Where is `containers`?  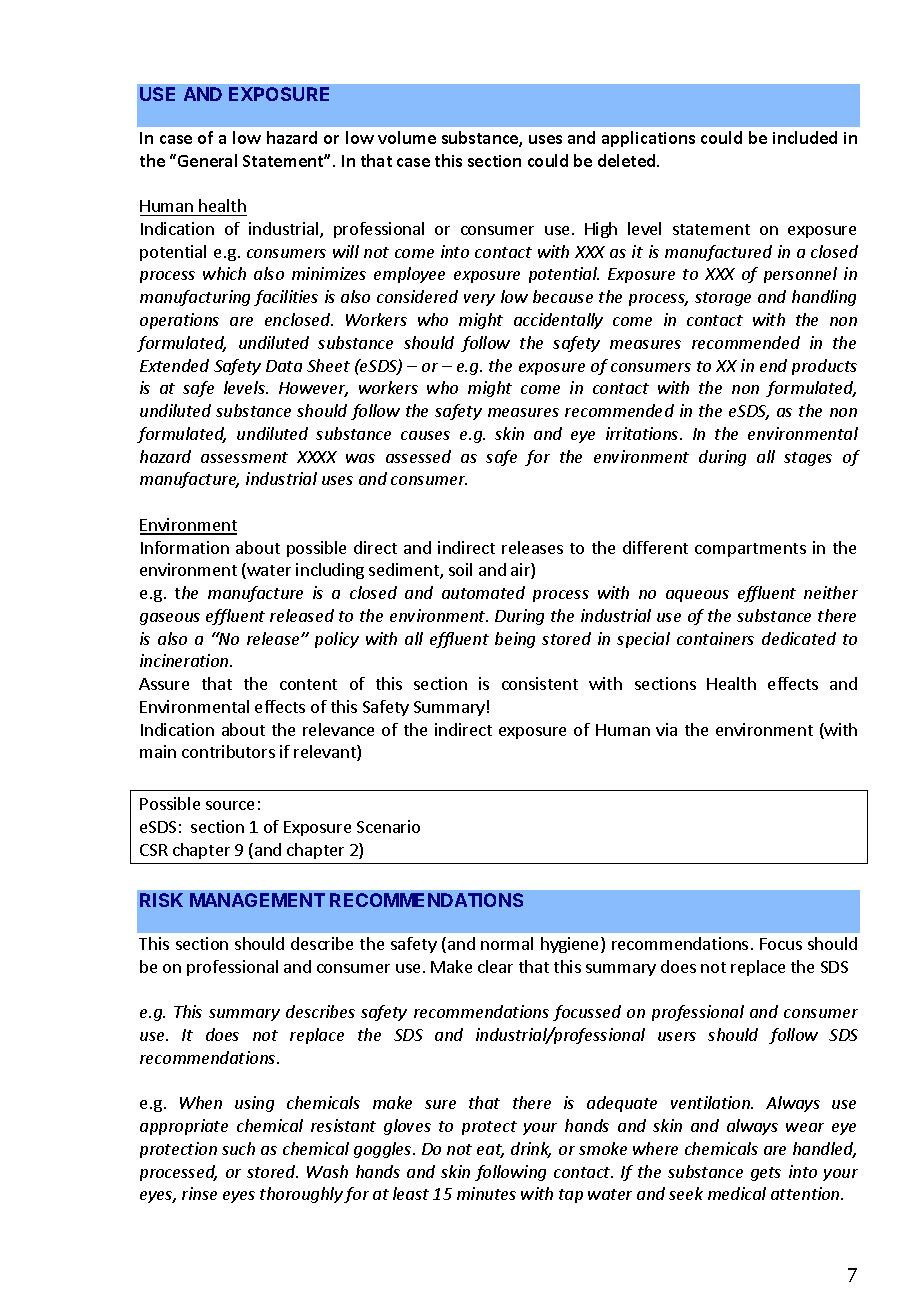
containers is located at coordinates (715, 638).
